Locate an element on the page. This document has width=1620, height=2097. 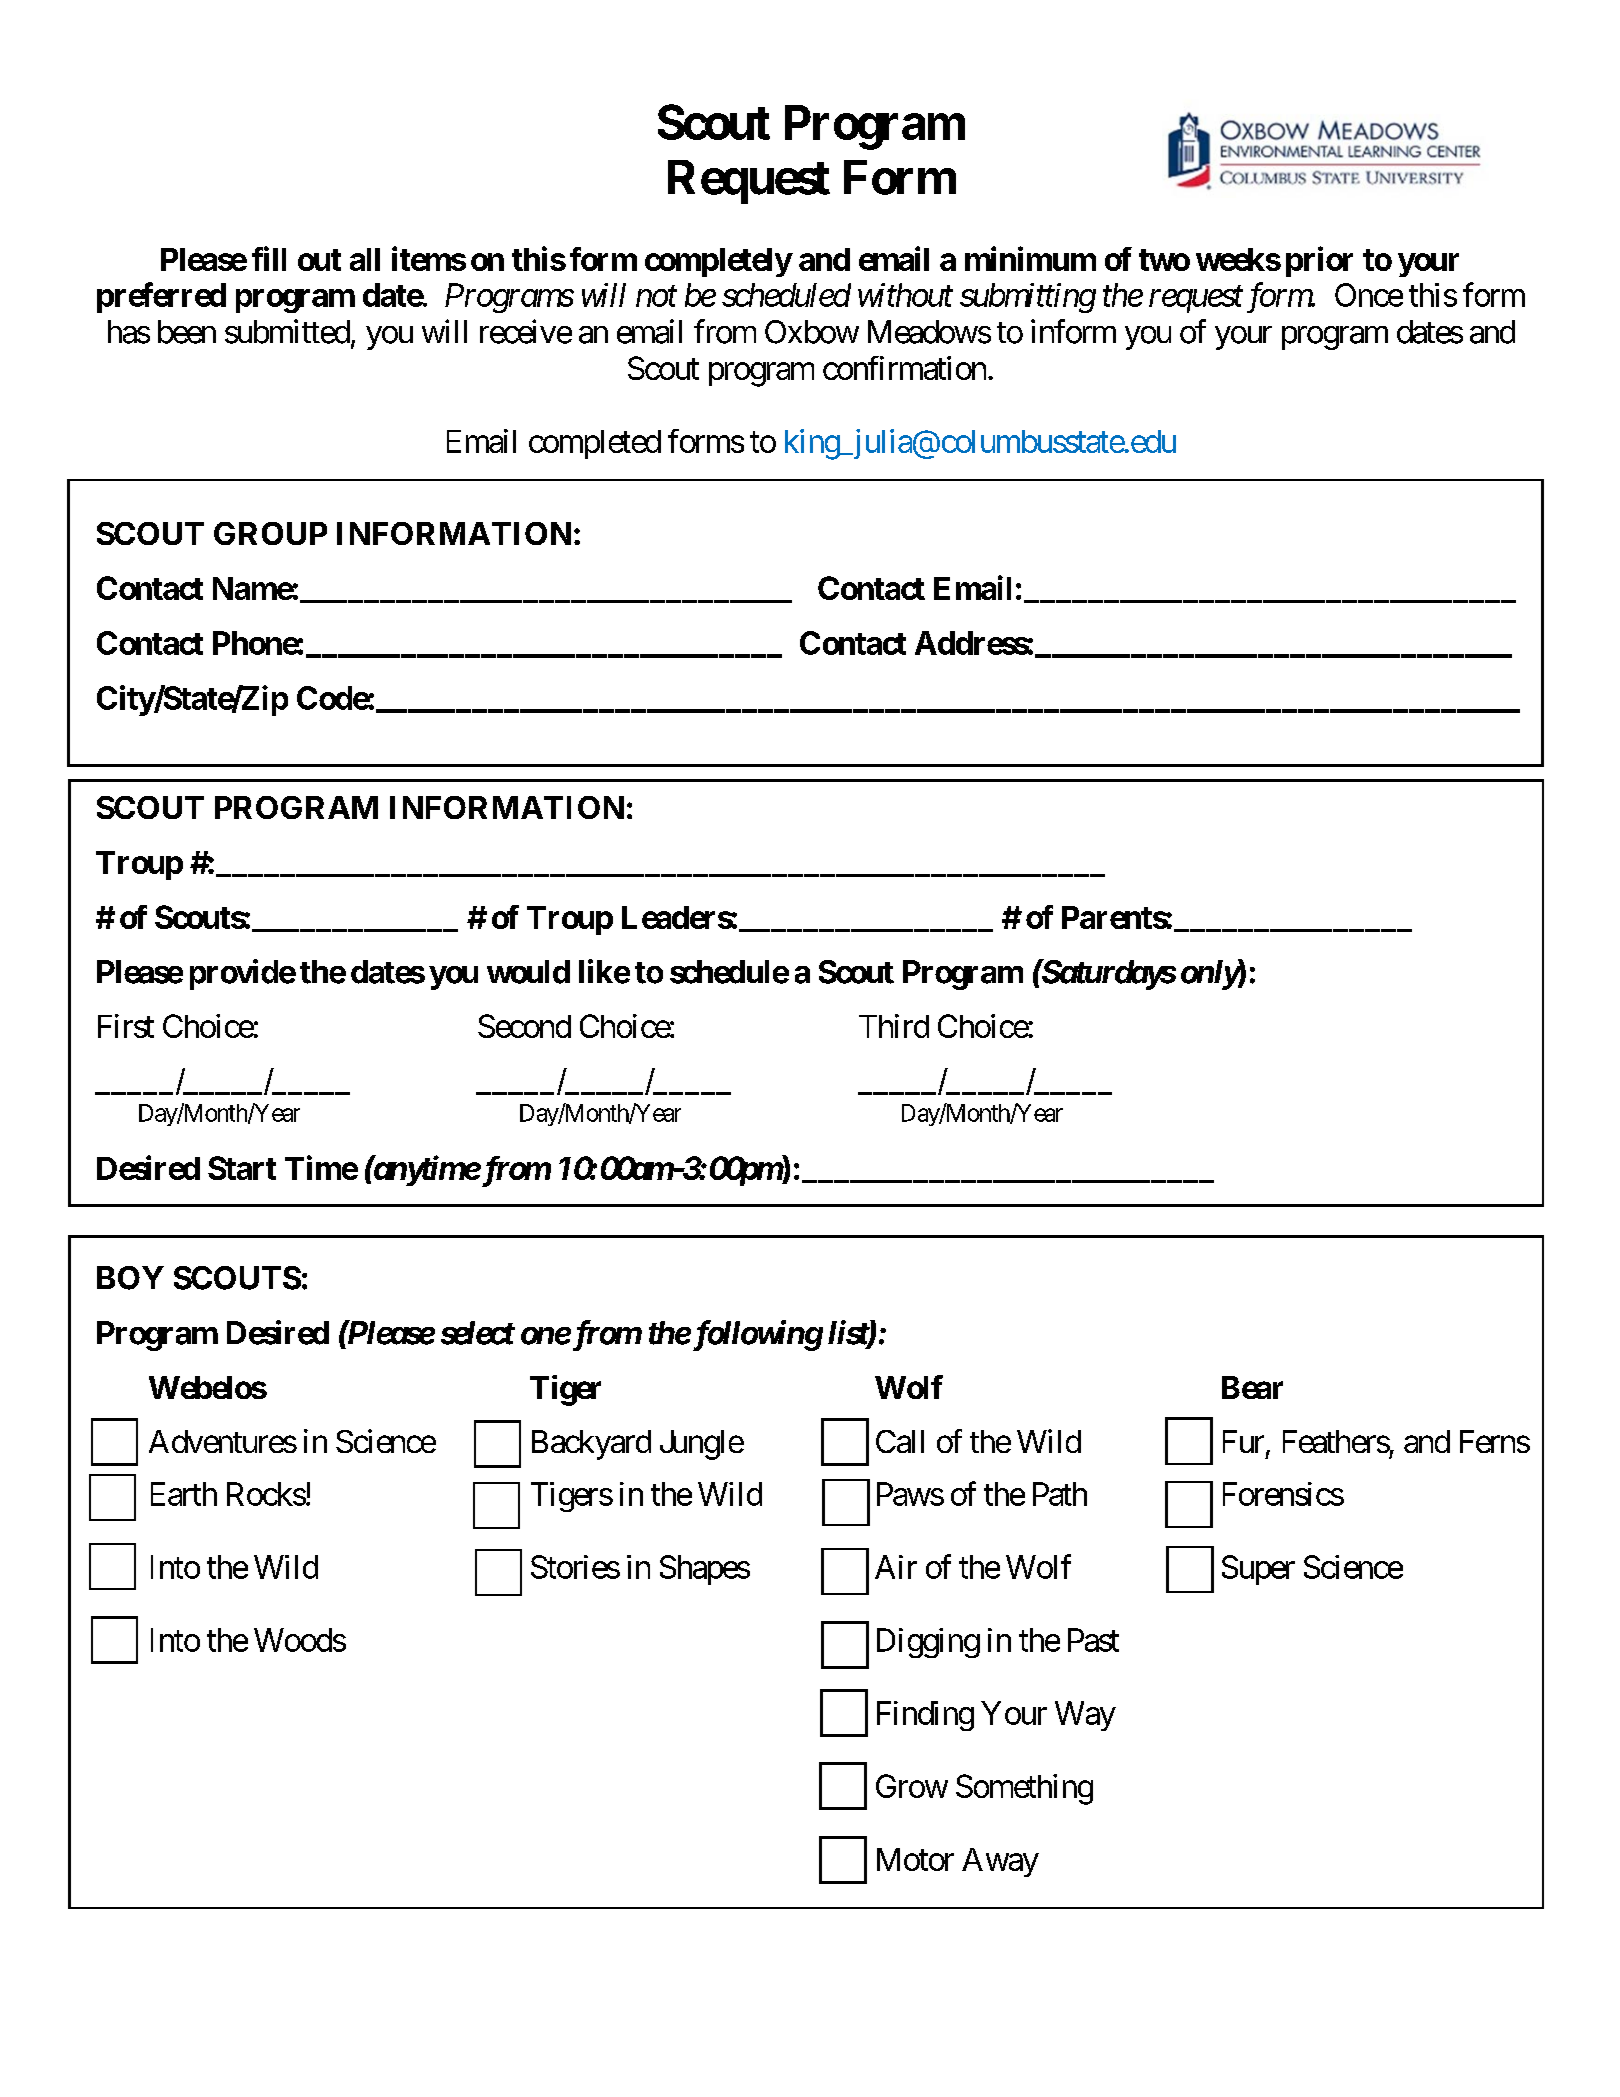
Motor is located at coordinates (915, 1859).
